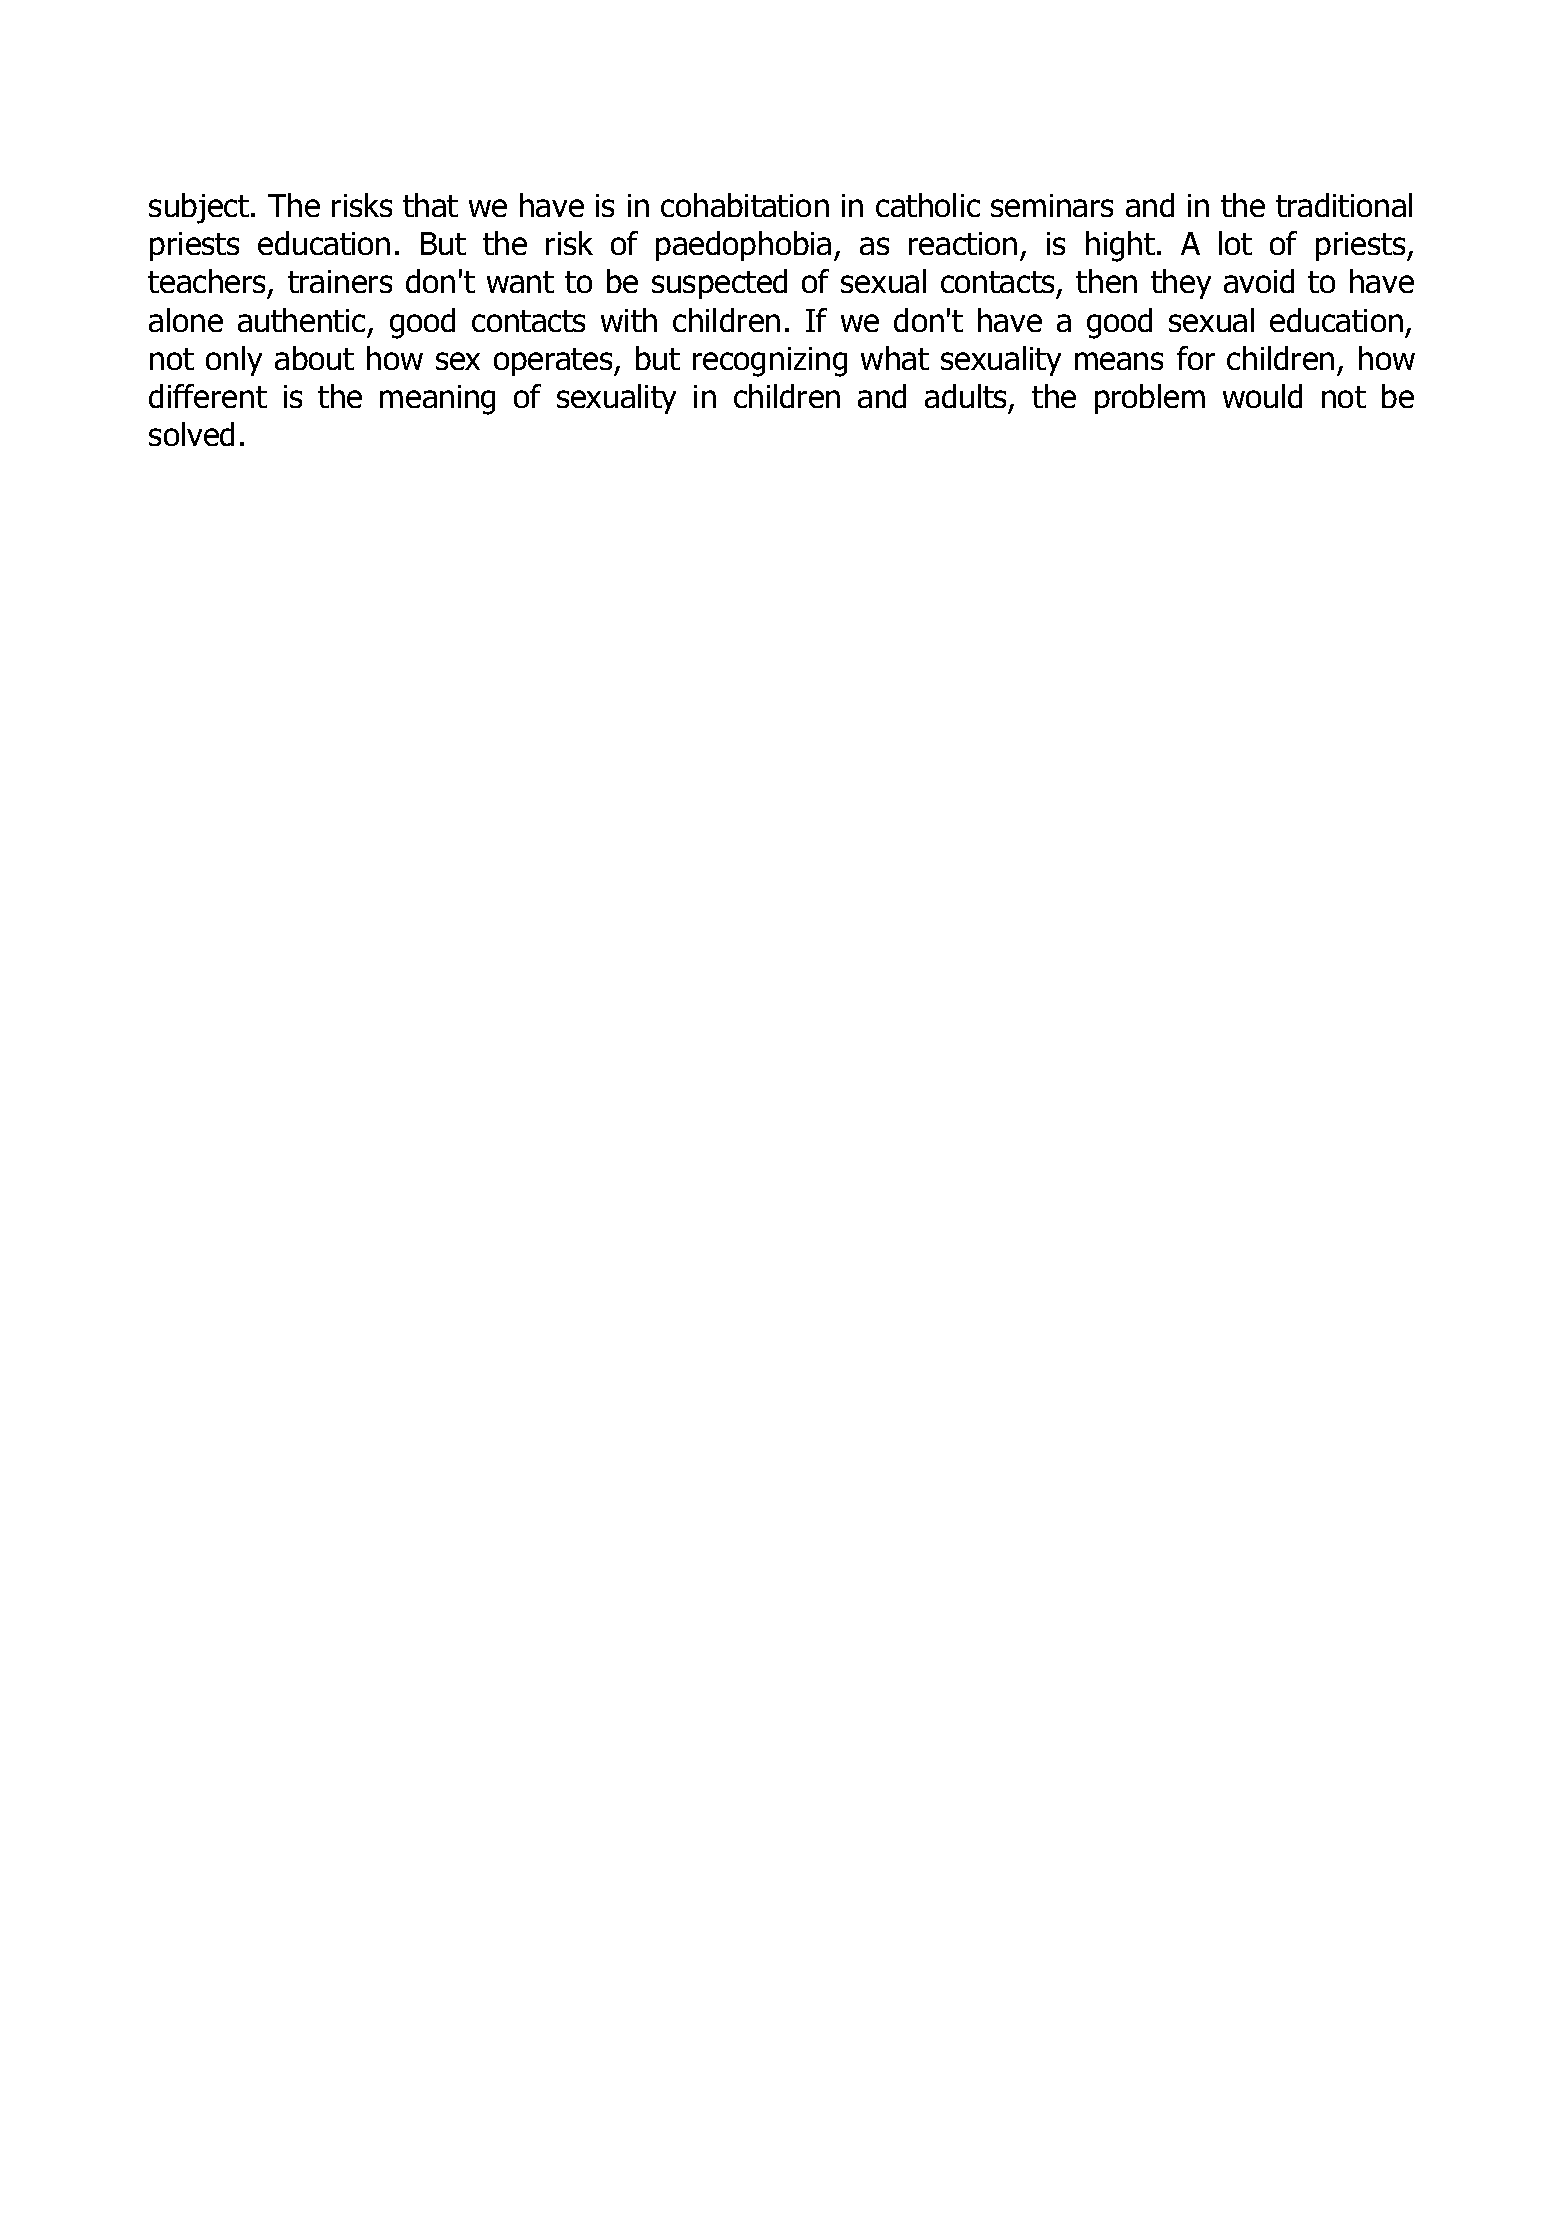  I want to click on that, so click(430, 205).
